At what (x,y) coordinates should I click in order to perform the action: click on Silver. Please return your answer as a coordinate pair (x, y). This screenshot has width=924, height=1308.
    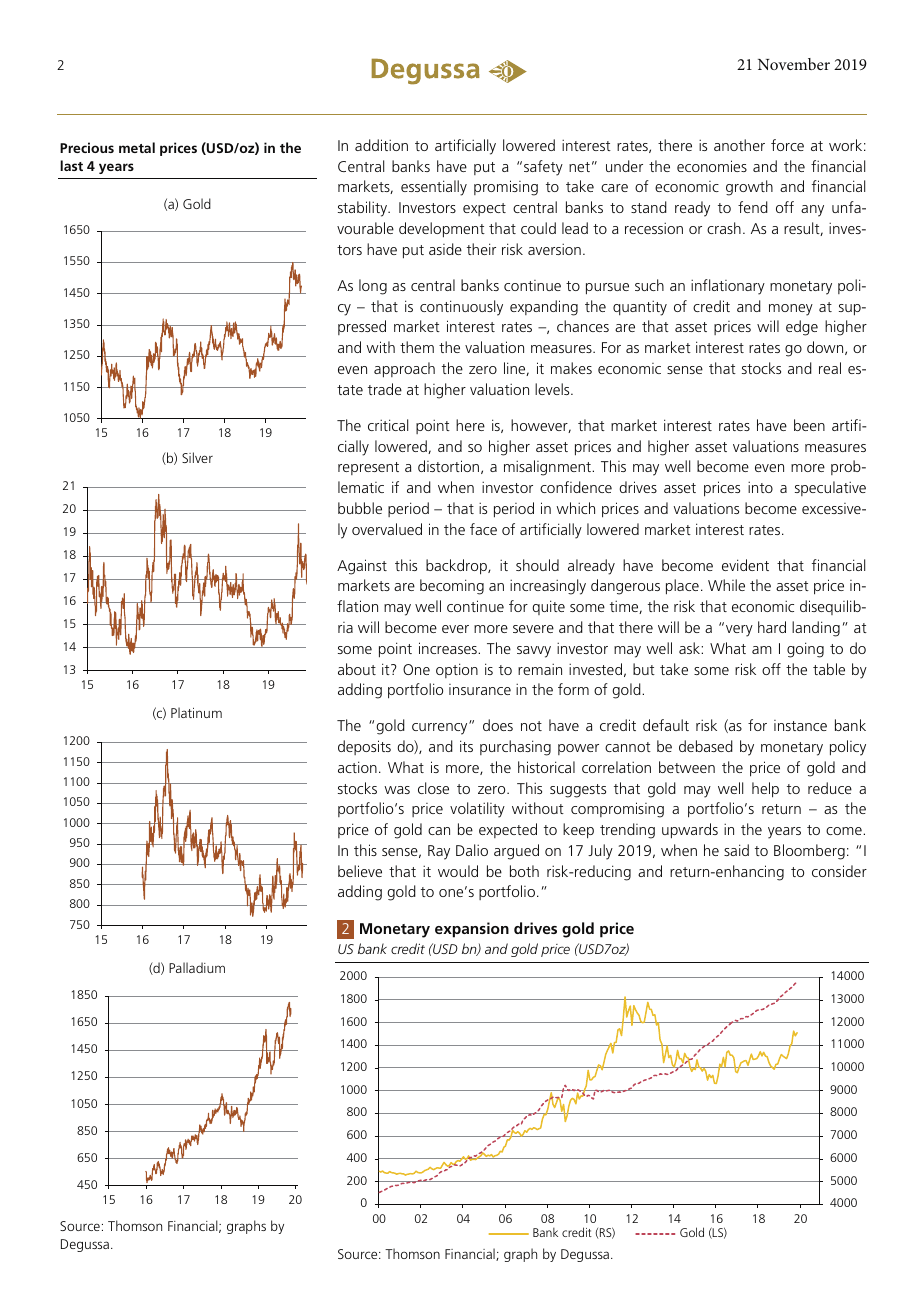
    Looking at the image, I should click on (197, 457).
